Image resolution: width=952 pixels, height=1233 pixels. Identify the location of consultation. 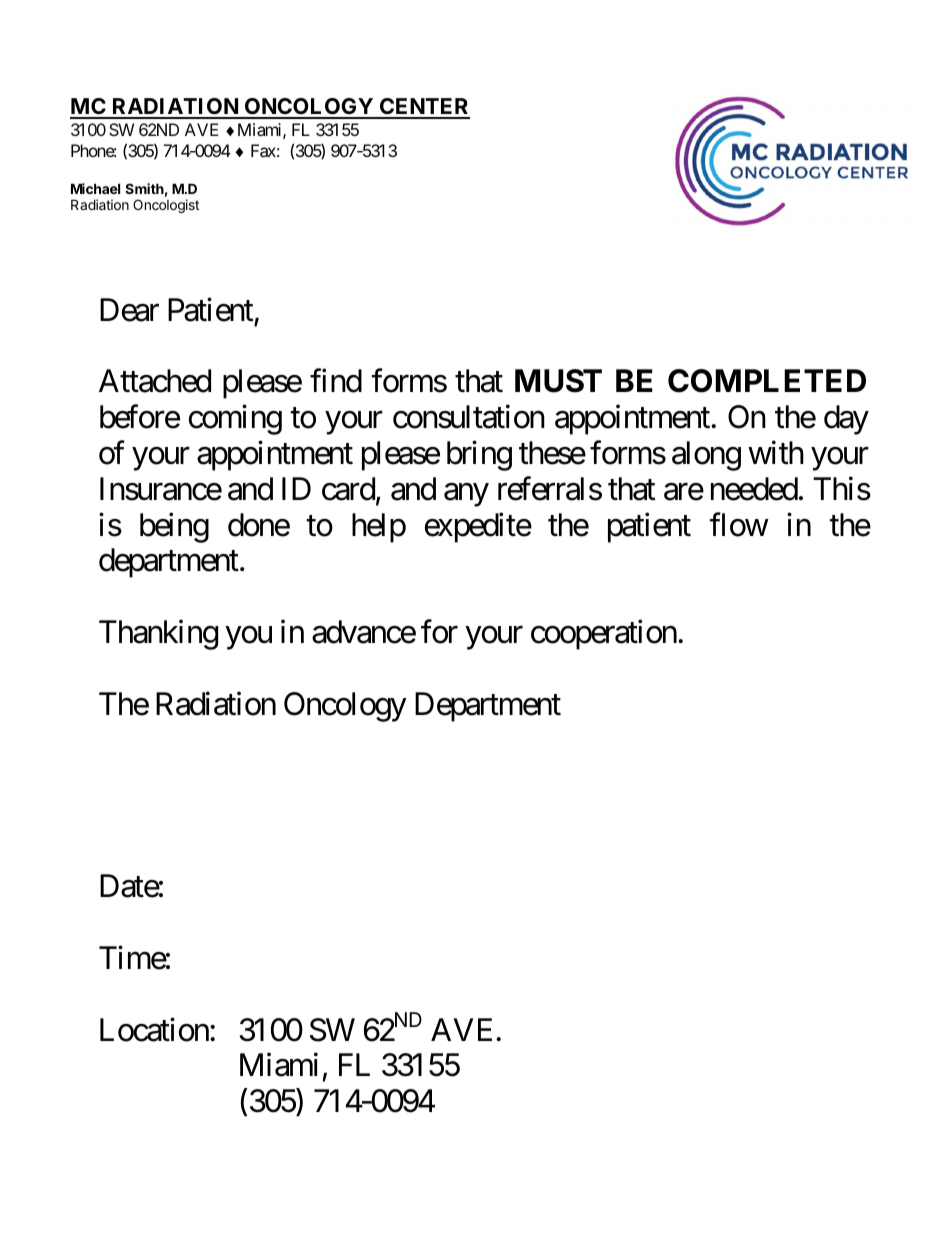
(469, 417).
